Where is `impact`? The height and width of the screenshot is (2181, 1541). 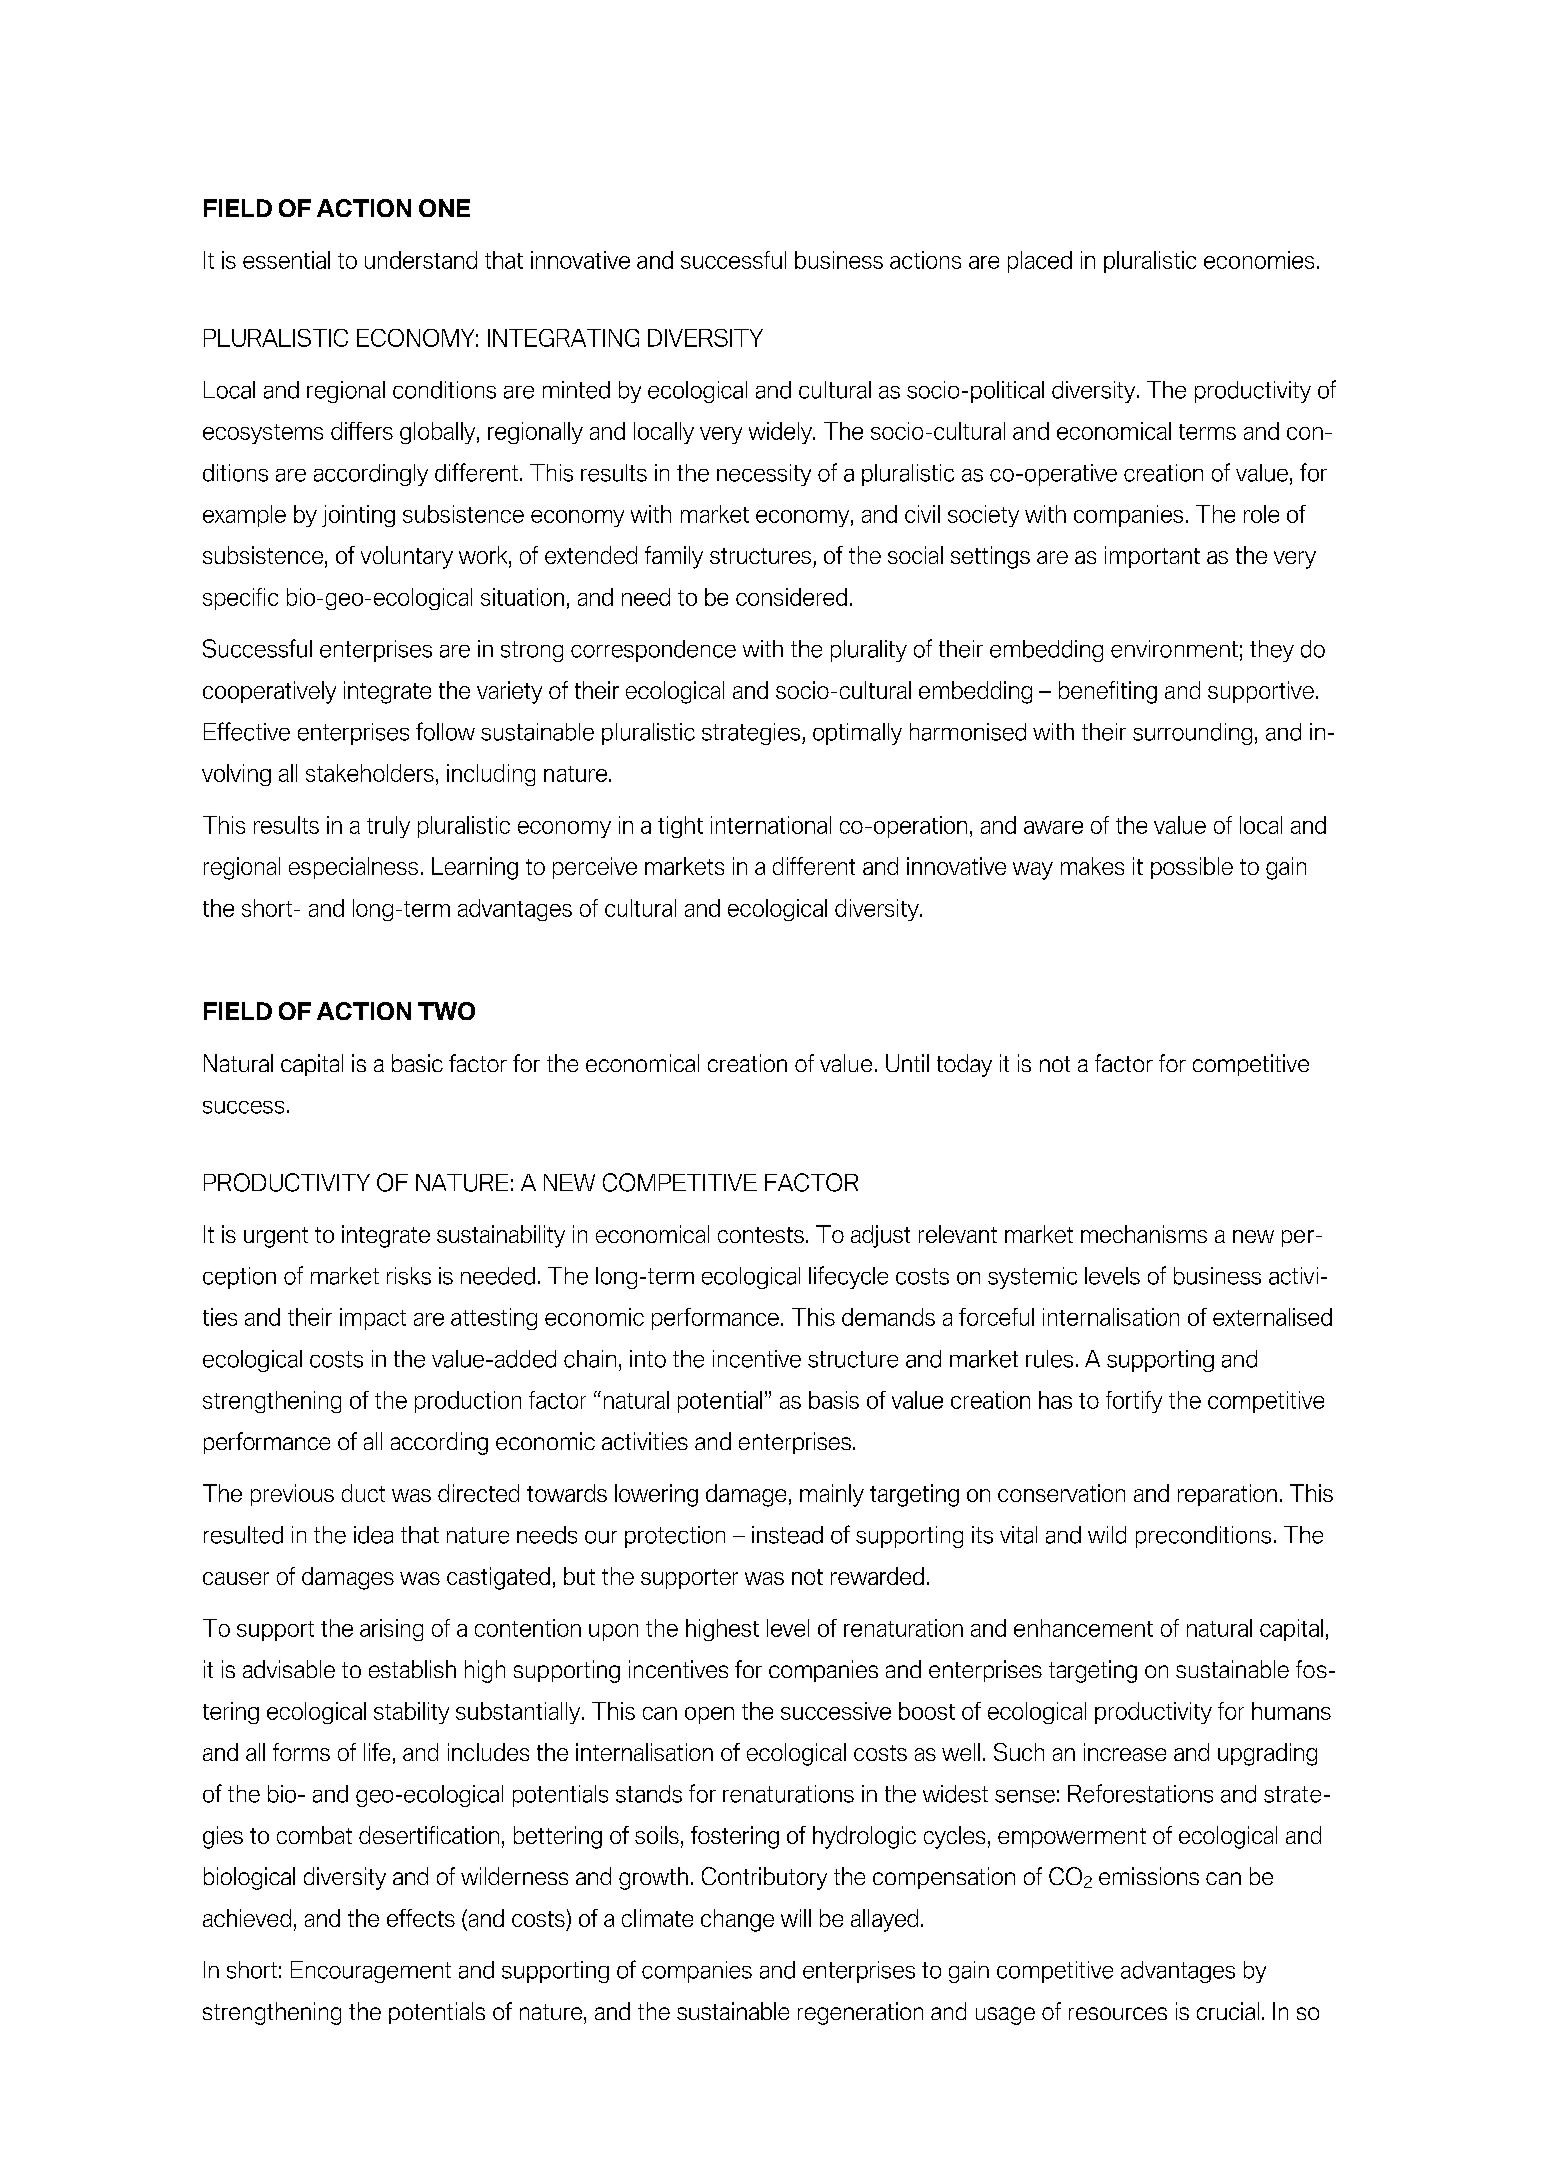
impact is located at coordinates (373, 1319).
